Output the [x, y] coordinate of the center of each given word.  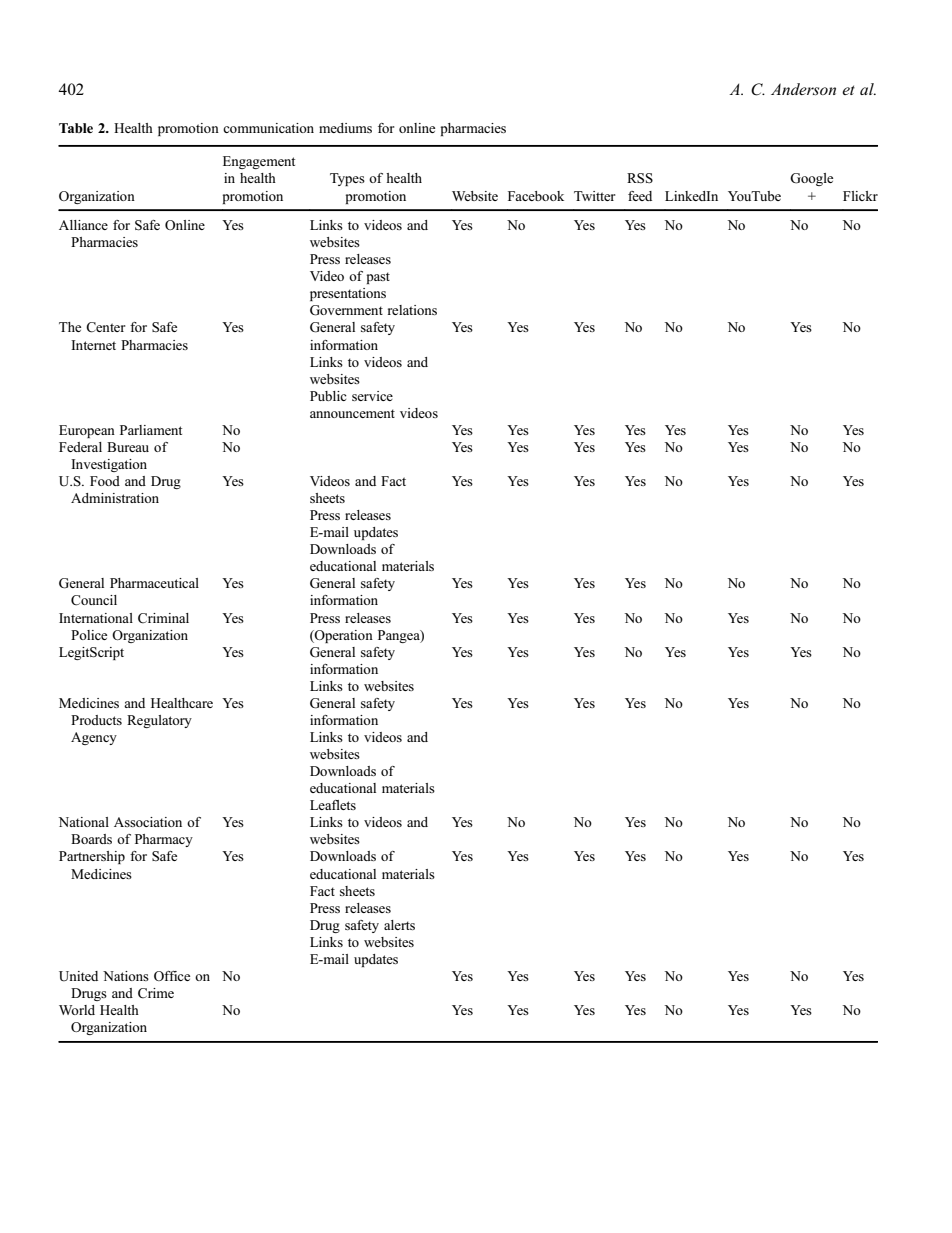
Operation [343, 636]
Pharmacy [164, 840]
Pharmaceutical [154, 583]
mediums [345, 128]
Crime [156, 993]
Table [76, 128]
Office [172, 976]
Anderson [803, 89]
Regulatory [159, 721]
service [372, 396]
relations [412, 310]
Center [105, 327]
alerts [399, 925]
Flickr [860, 196]
